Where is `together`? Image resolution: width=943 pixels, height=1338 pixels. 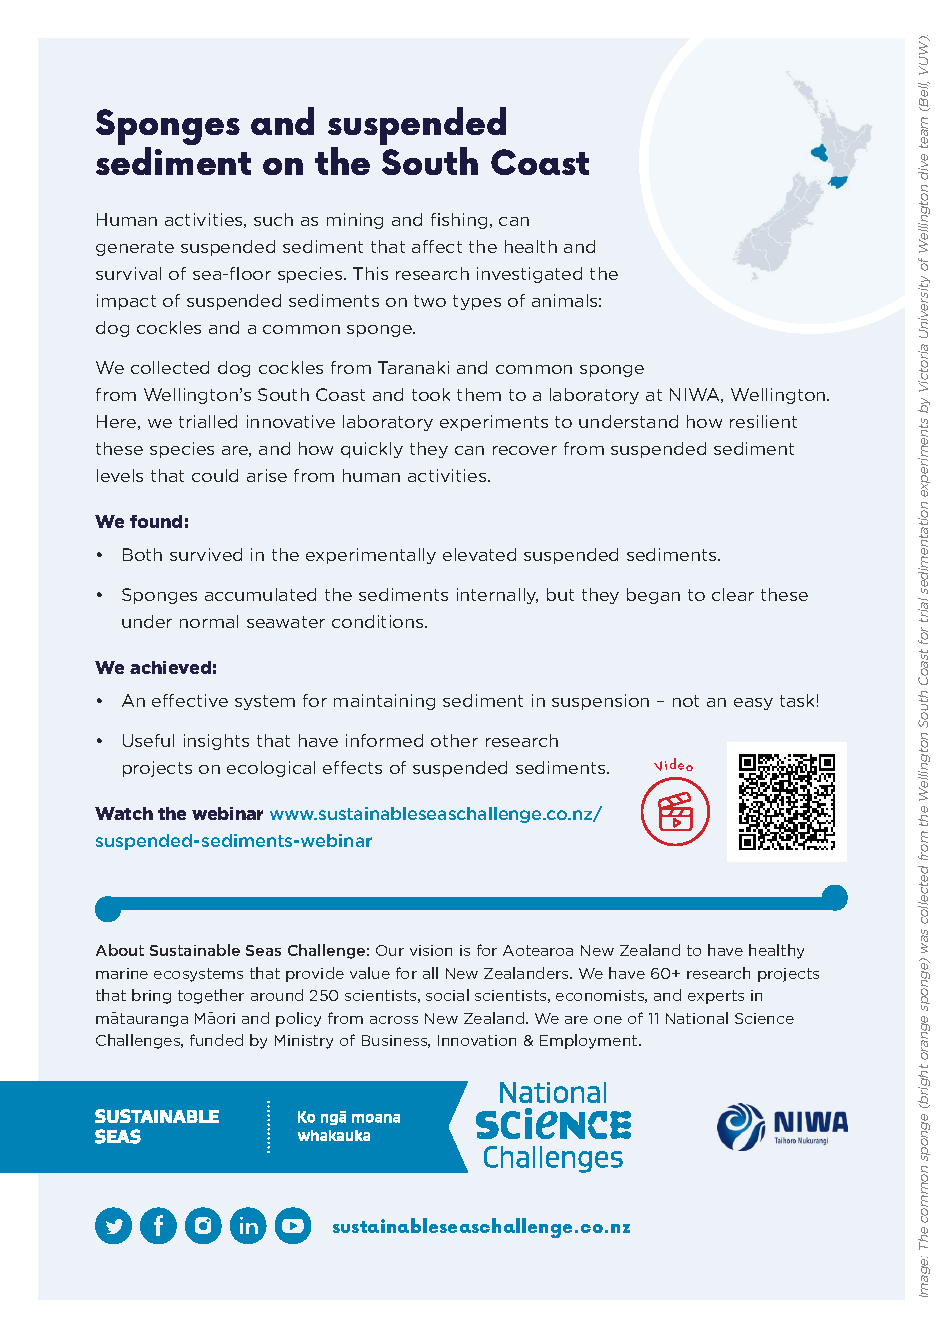
together is located at coordinates (211, 996).
